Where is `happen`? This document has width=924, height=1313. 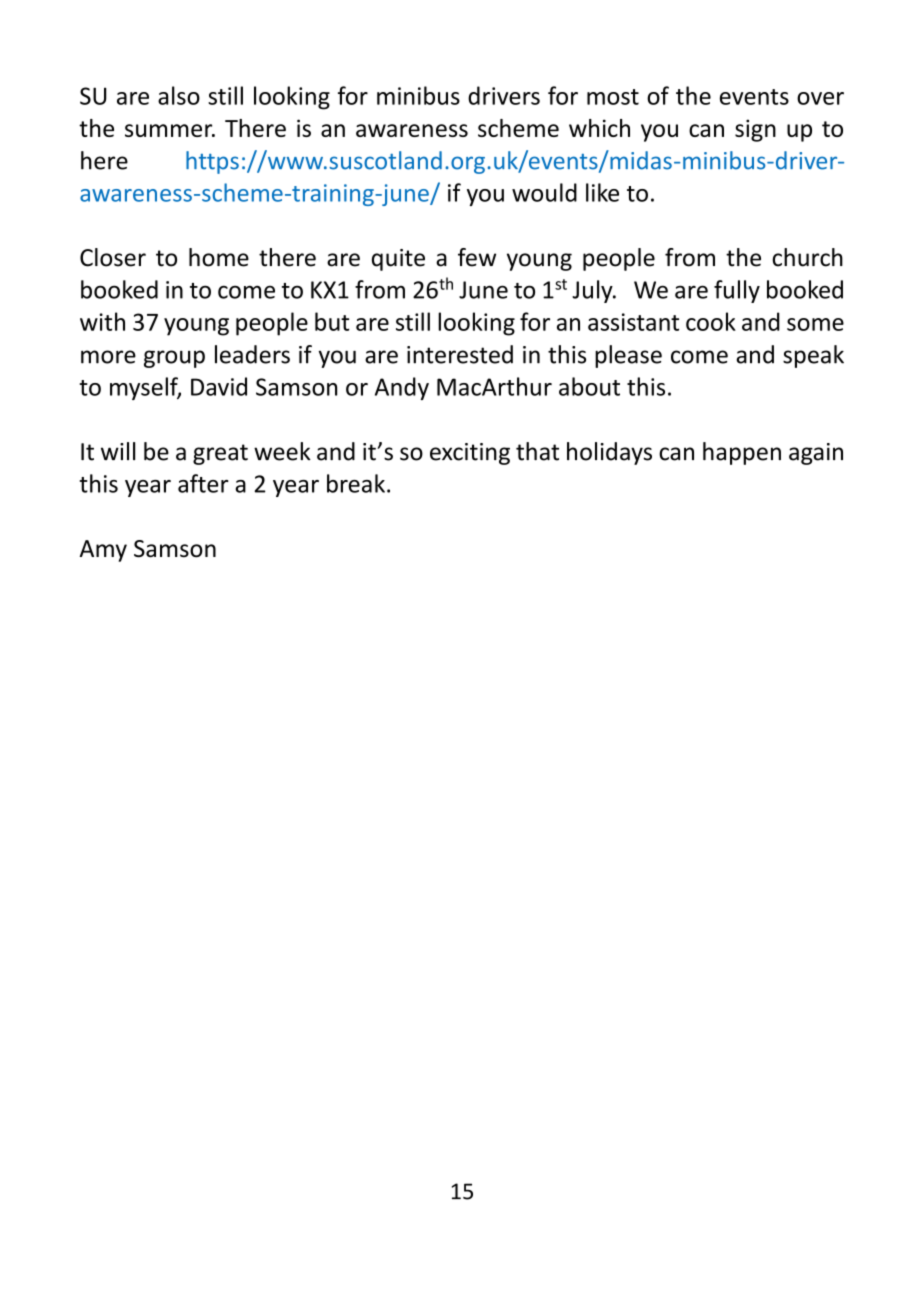
happen is located at coordinates (742, 453).
